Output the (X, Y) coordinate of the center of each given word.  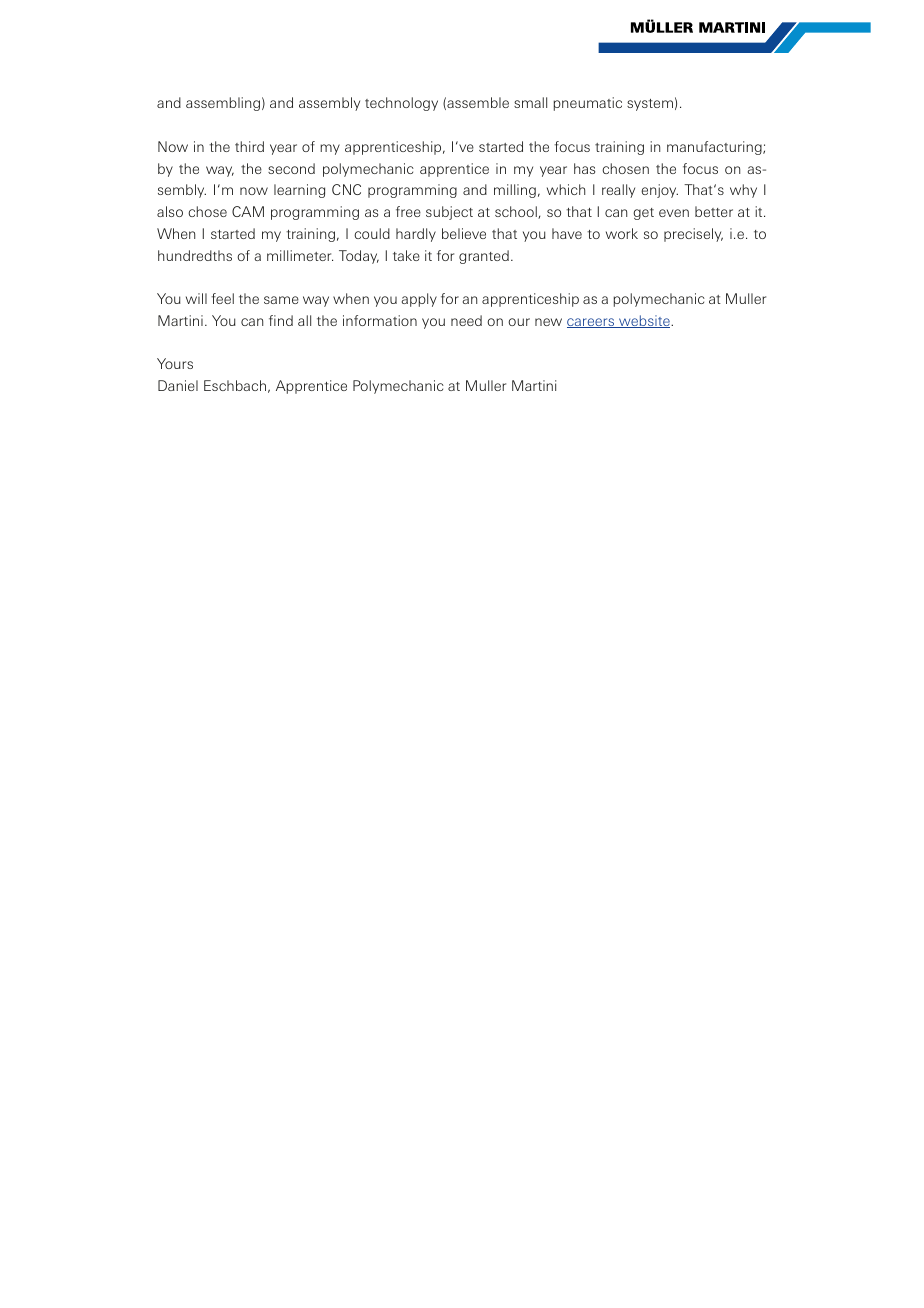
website (644, 321)
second (291, 168)
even (674, 213)
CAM (248, 211)
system (650, 105)
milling (515, 191)
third (249, 146)
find (281, 320)
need (466, 320)
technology (401, 104)
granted (484, 257)
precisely (693, 235)
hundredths (195, 255)
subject (449, 213)
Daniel (178, 385)
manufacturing (715, 148)
